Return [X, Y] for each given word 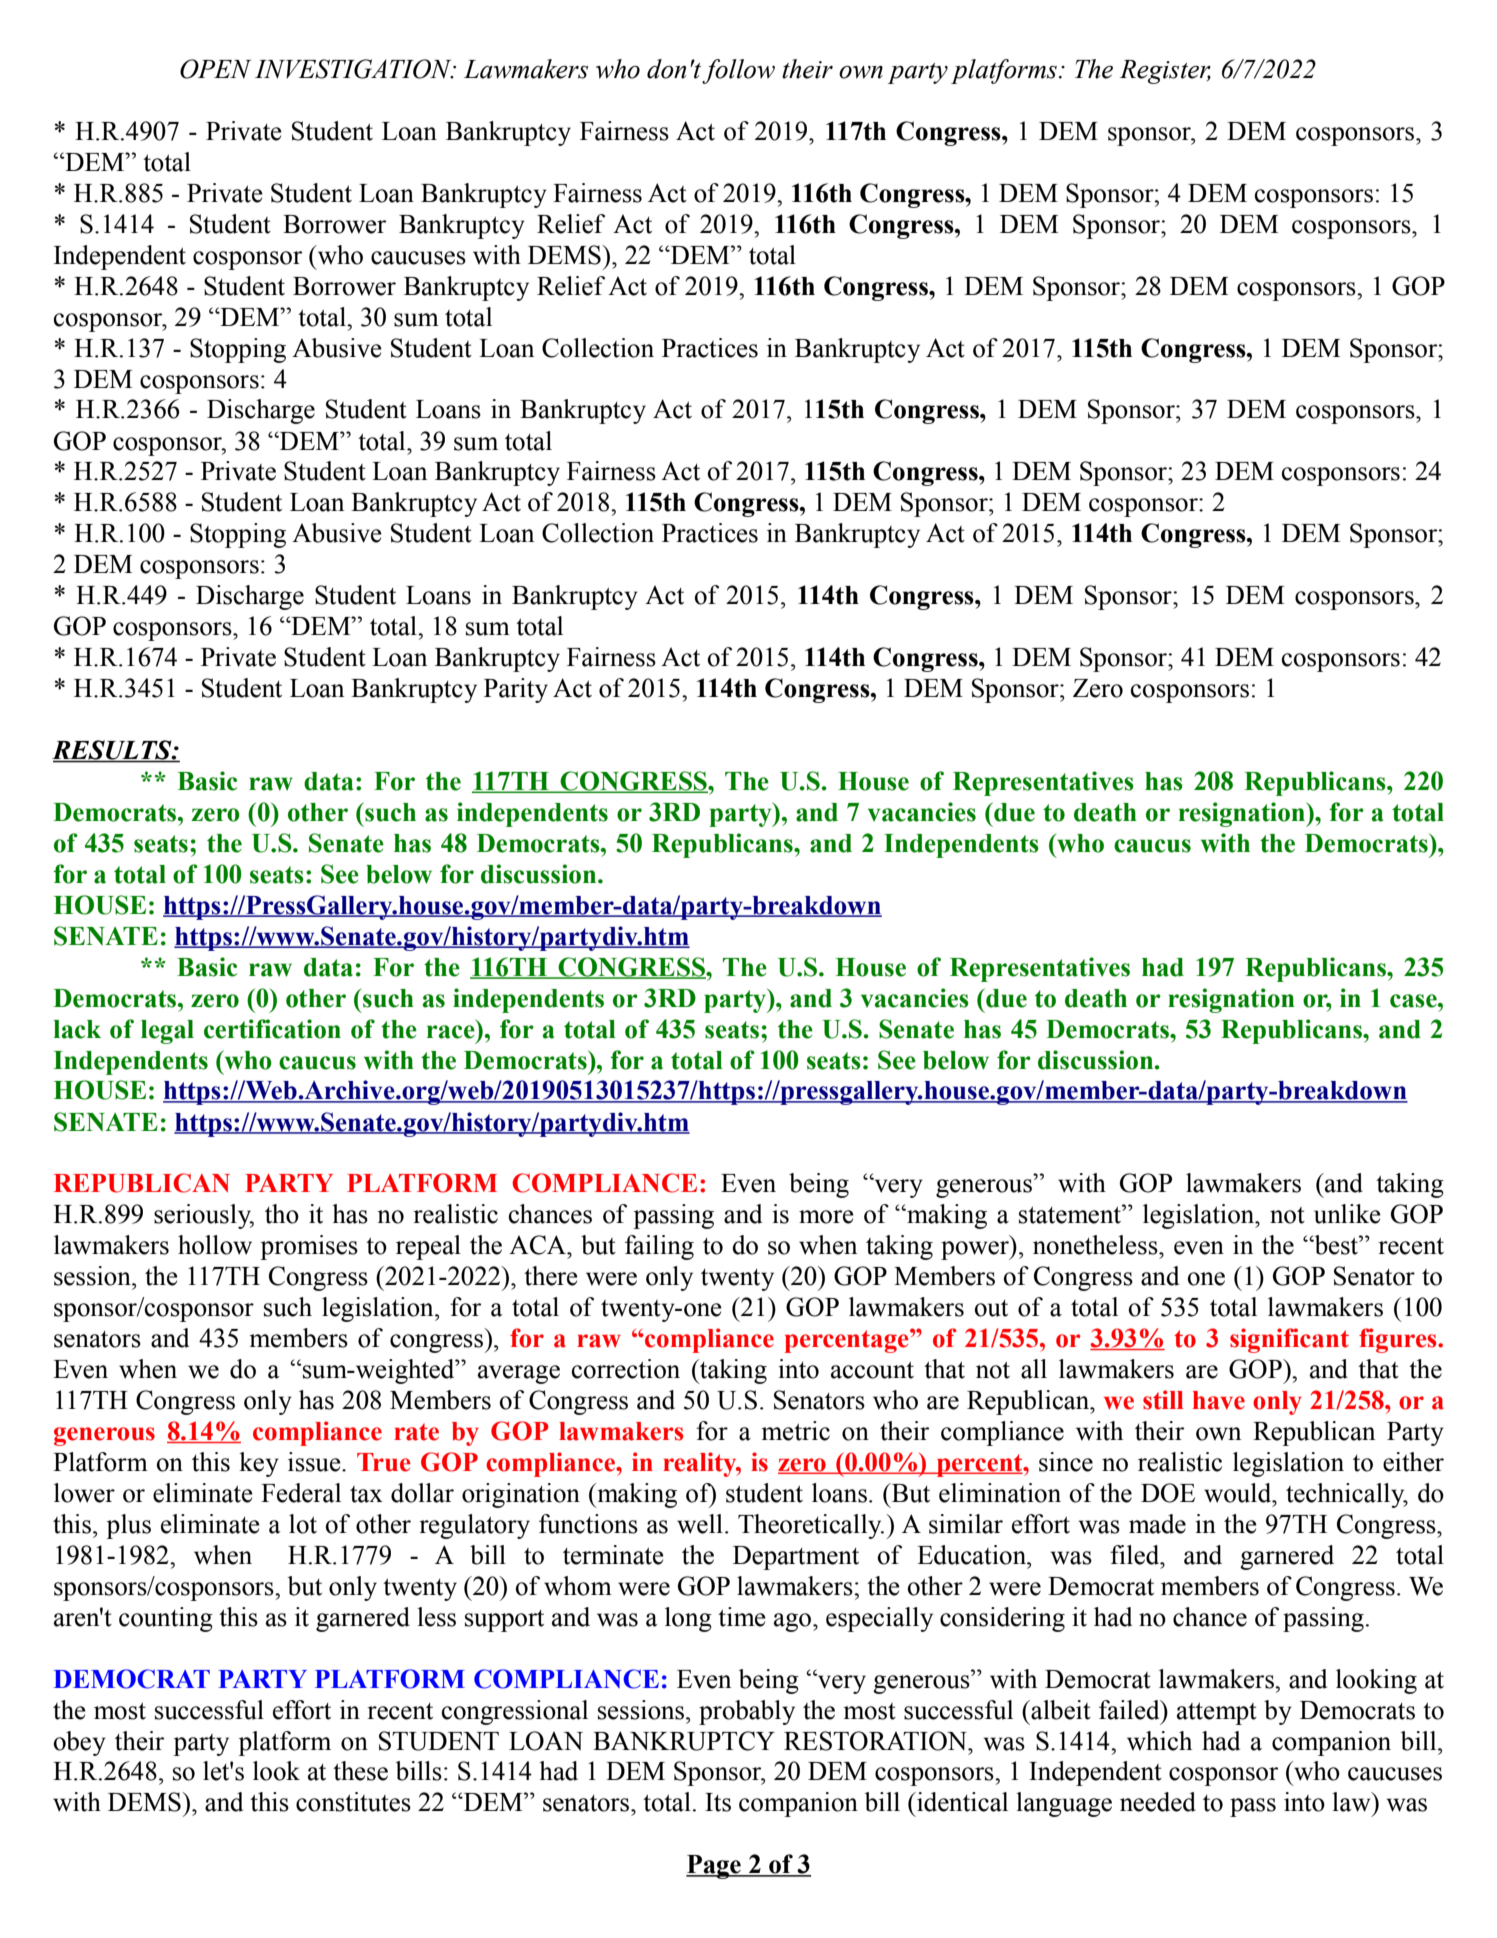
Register [1165, 72]
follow [738, 71]
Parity [516, 690]
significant [1289, 1340]
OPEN [215, 69]
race [451, 1032]
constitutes [353, 1802]
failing [659, 1247]
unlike [1347, 1214]
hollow [215, 1245]
